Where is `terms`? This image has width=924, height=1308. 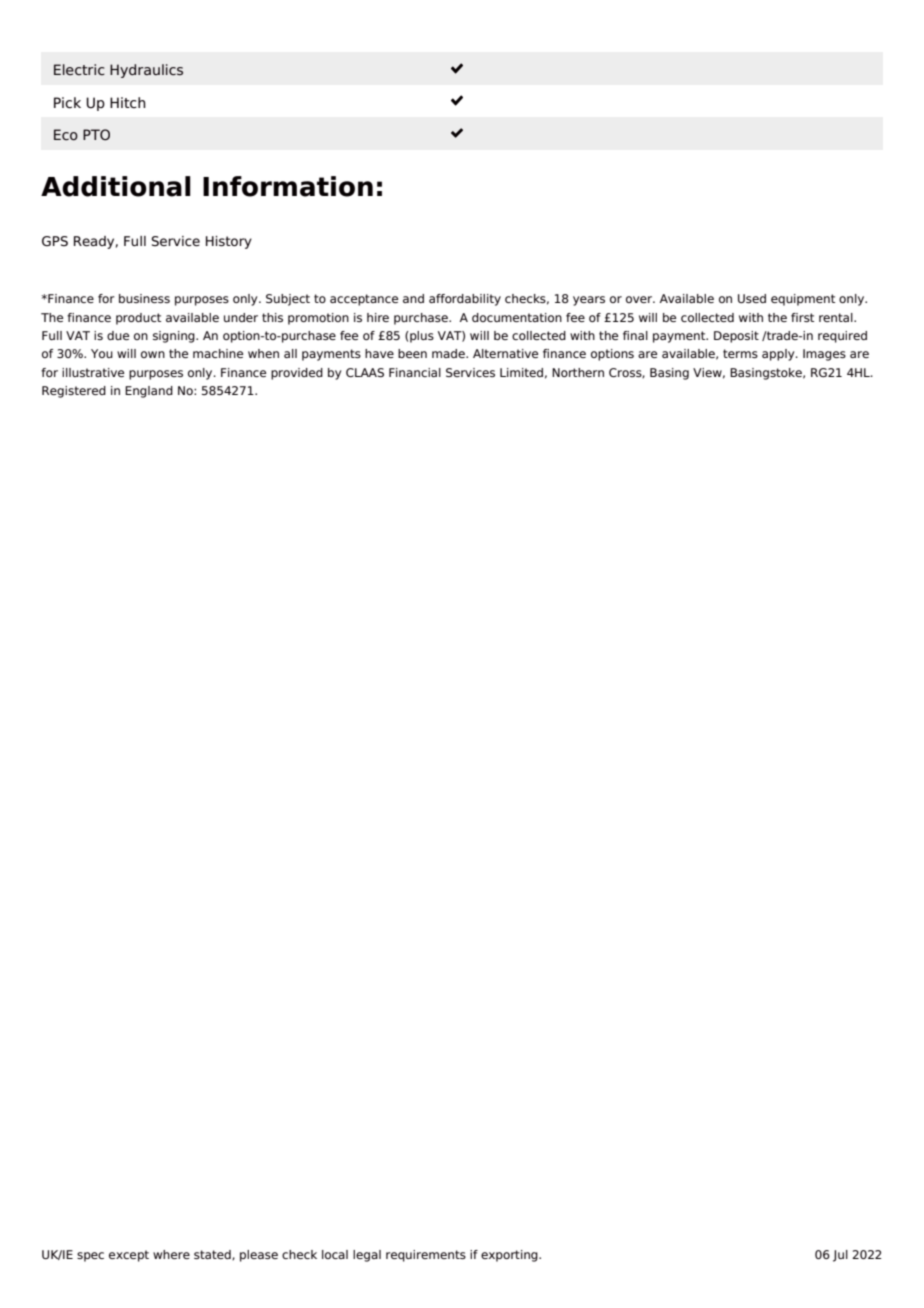 terms is located at coordinates (740, 353).
